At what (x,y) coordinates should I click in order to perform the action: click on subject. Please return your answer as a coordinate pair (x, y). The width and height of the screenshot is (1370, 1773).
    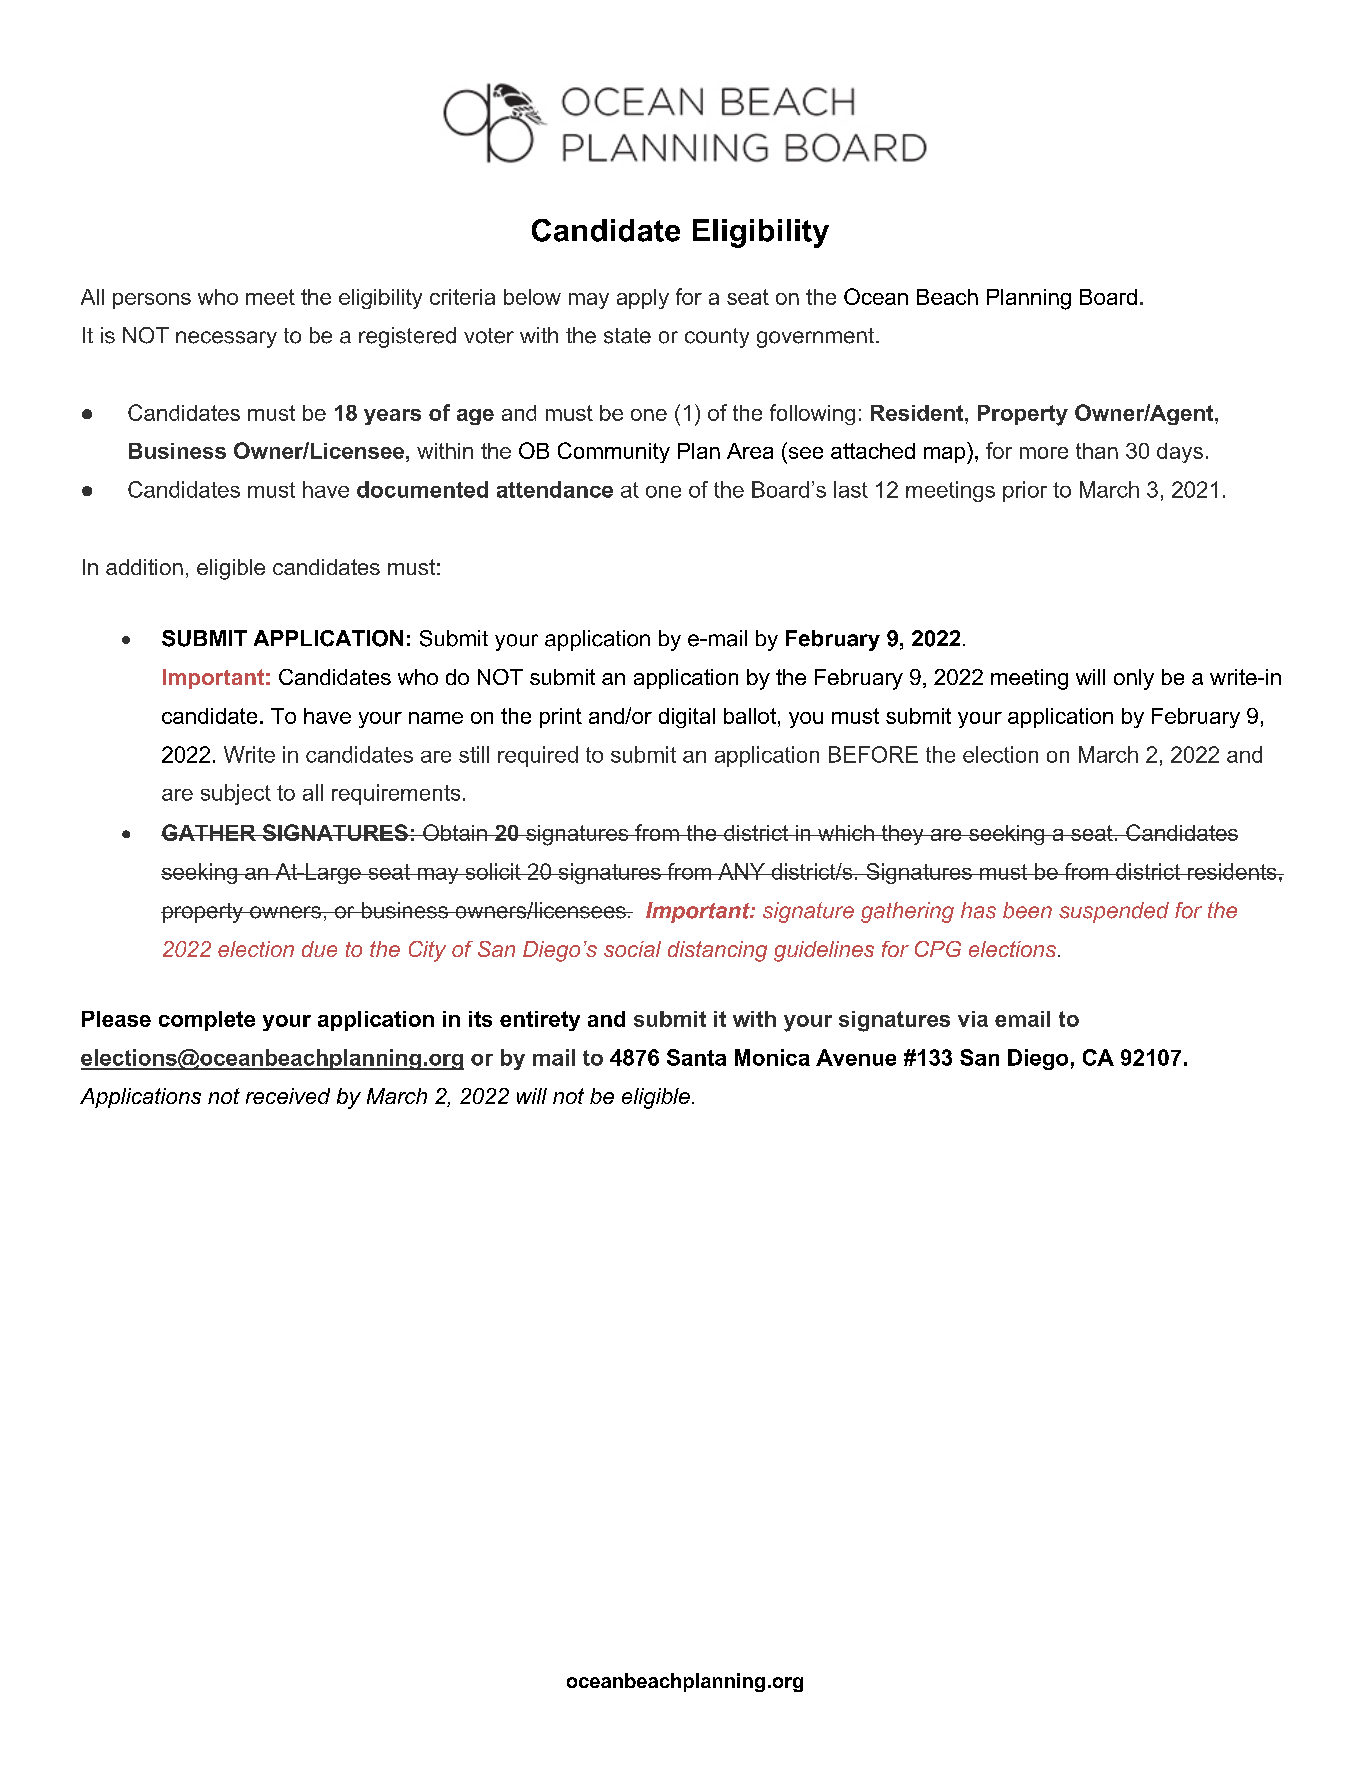
    Looking at the image, I should click on (236, 794).
